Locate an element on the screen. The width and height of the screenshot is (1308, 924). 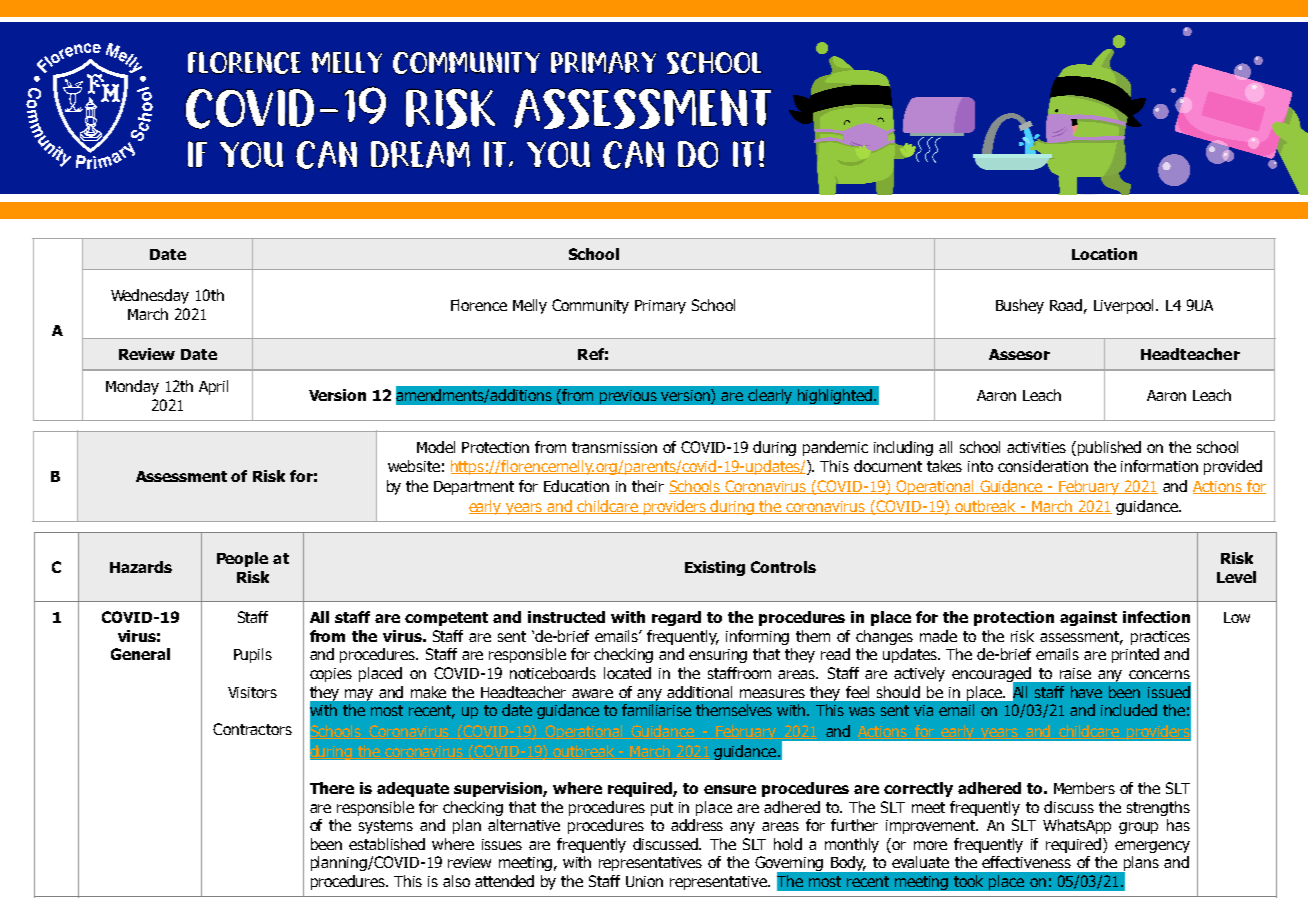
Location is located at coordinates (1104, 254).
